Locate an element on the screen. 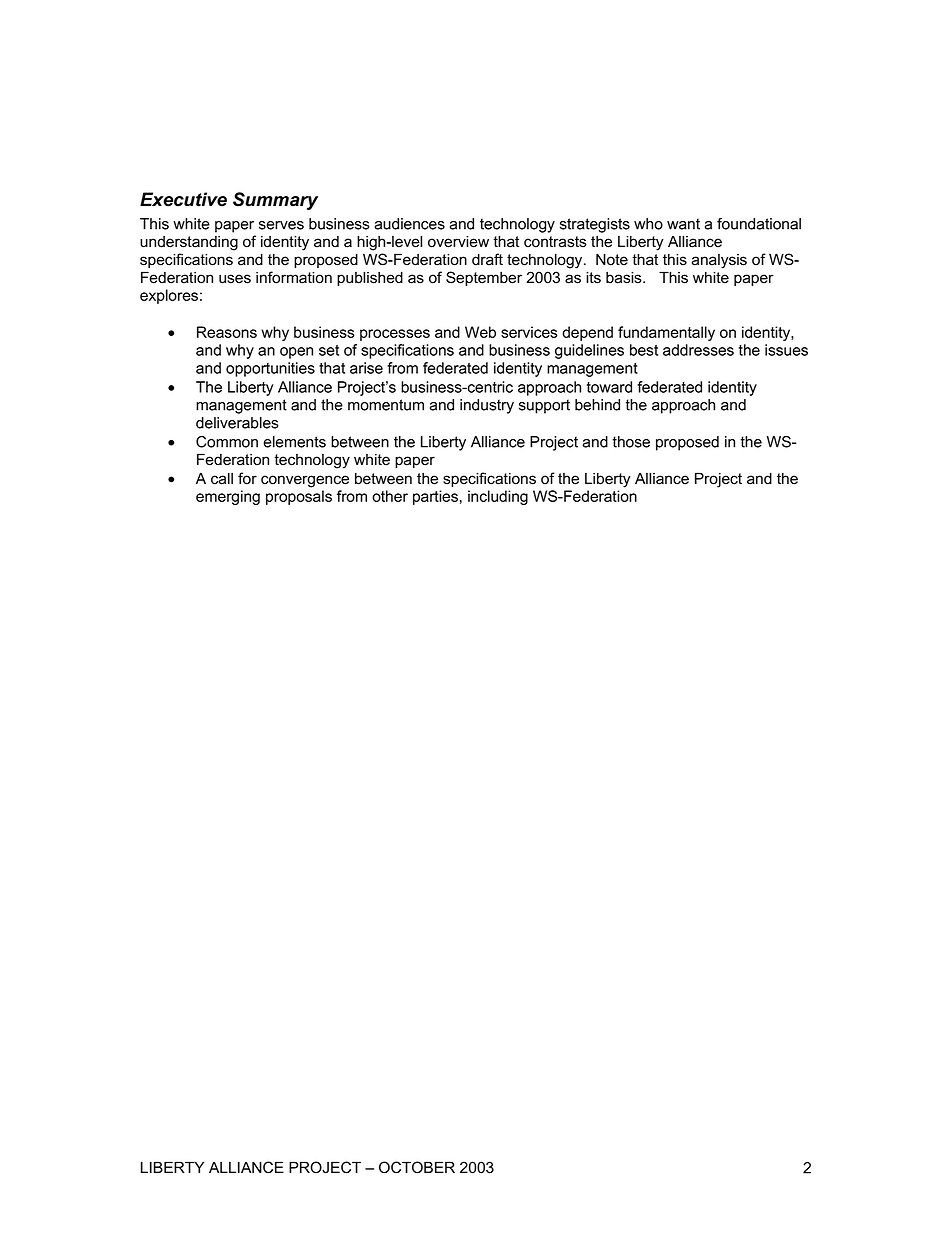 The height and width of the screenshot is (1233, 952). proposals is located at coordinates (299, 497).
